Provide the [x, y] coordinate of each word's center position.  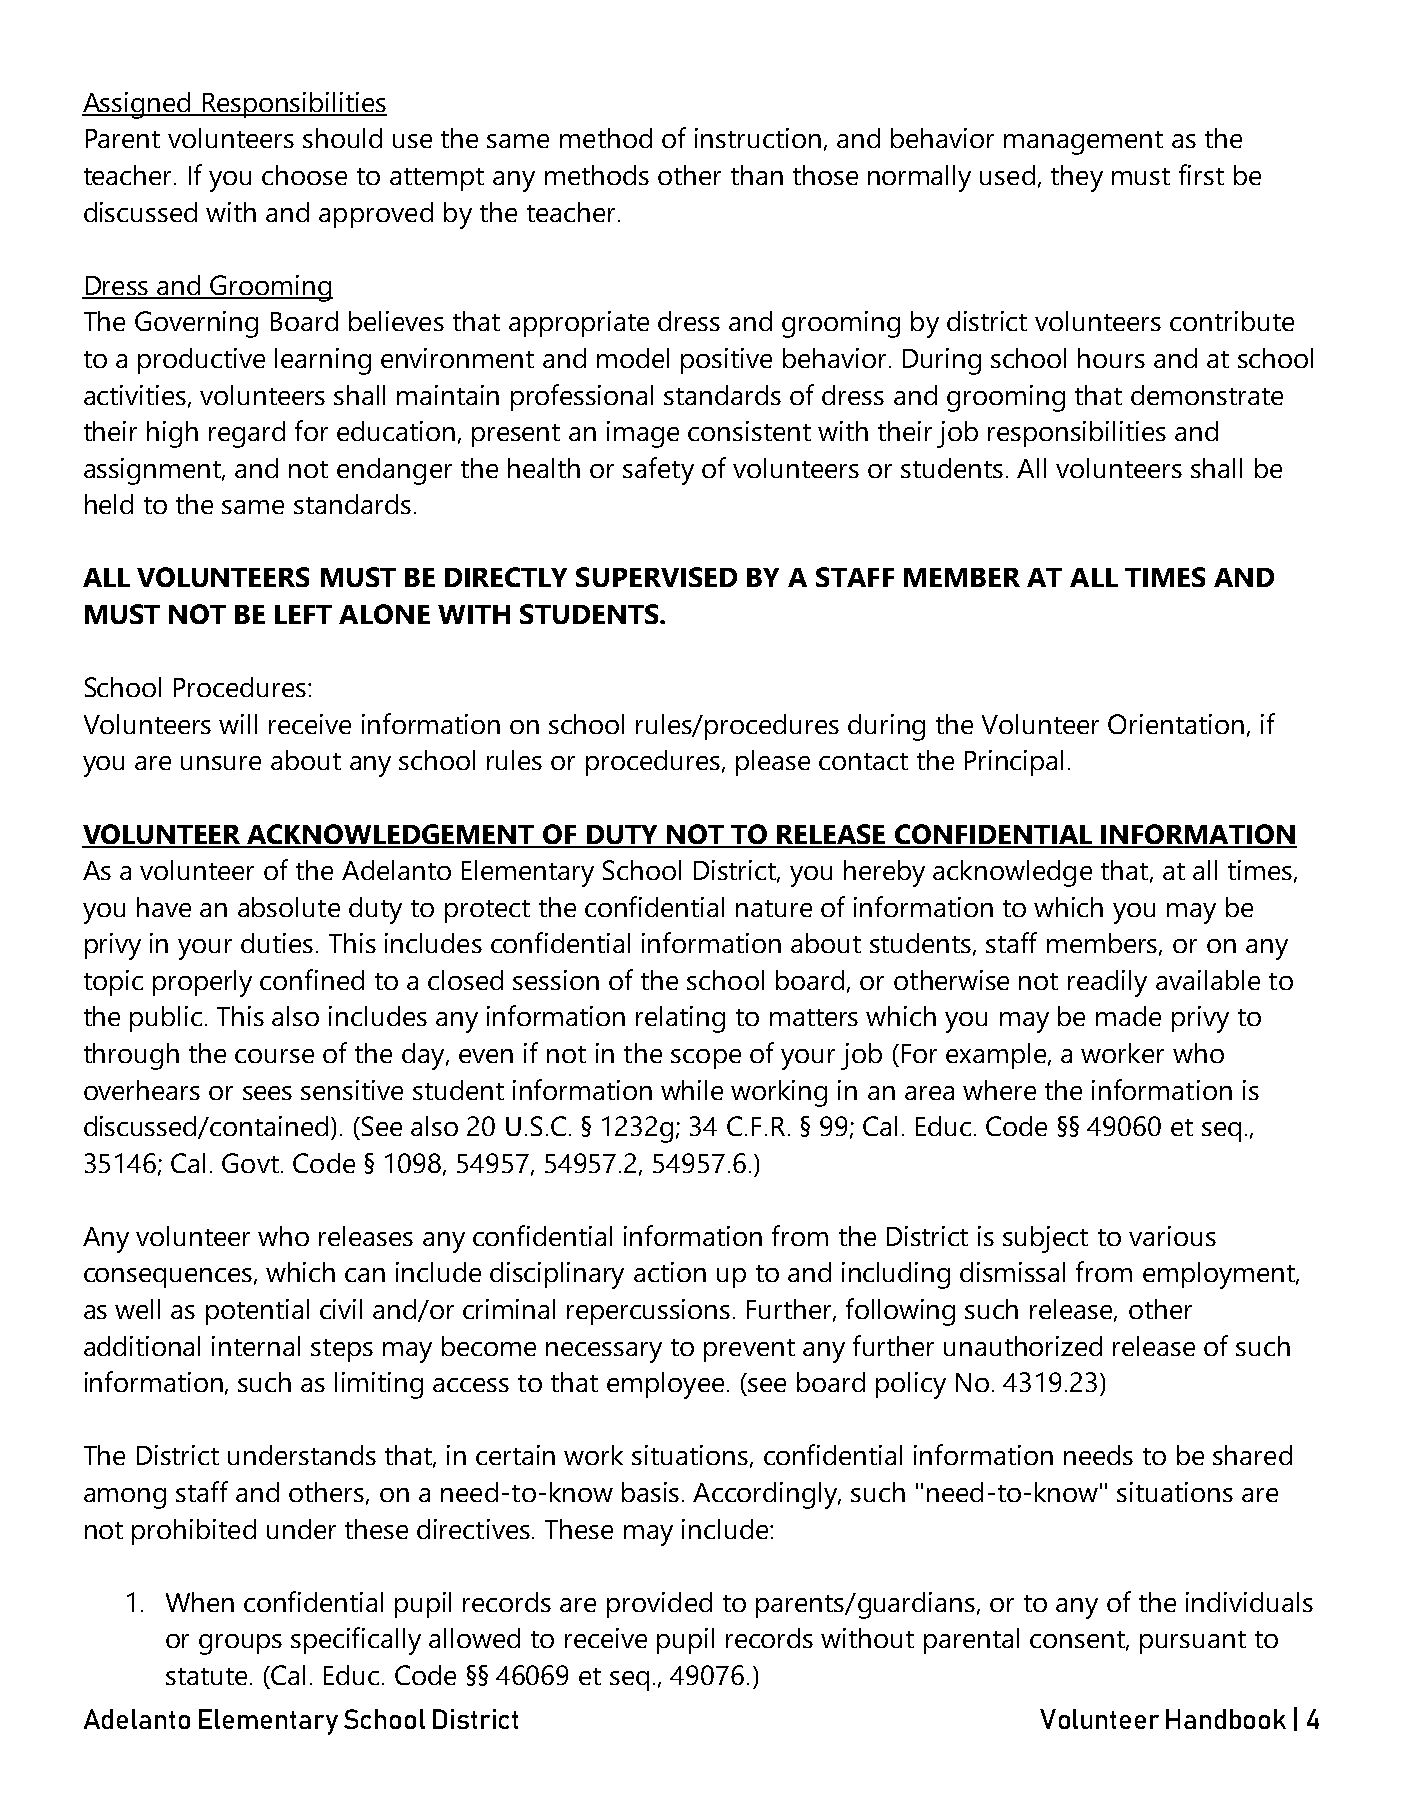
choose [304, 175]
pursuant [1193, 1642]
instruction [758, 138]
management [1083, 143]
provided [659, 1605]
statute [206, 1676]
